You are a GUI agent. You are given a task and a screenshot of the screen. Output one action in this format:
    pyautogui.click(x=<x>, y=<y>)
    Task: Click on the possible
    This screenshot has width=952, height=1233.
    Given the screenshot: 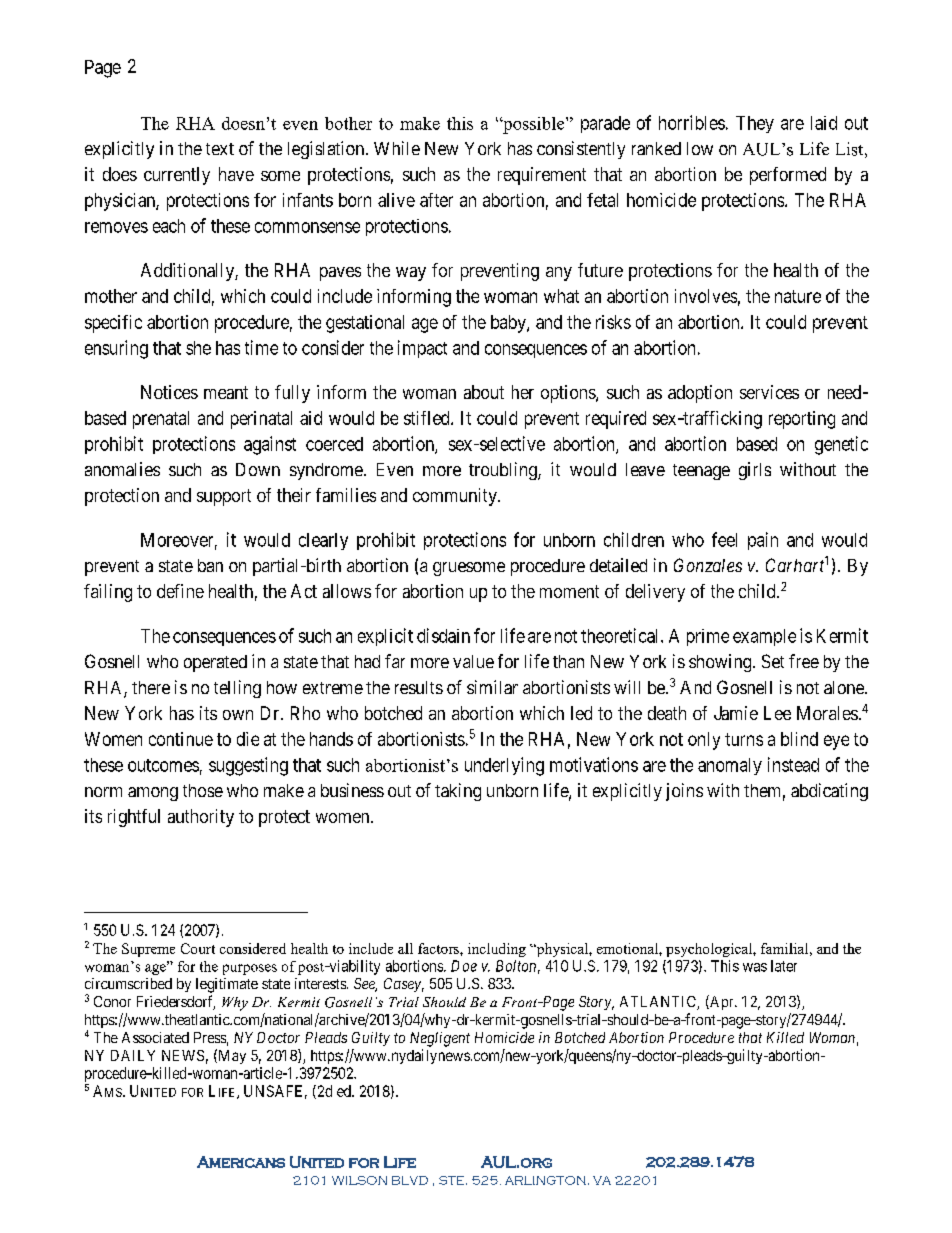 What is the action you would take?
    pyautogui.click(x=534, y=125)
